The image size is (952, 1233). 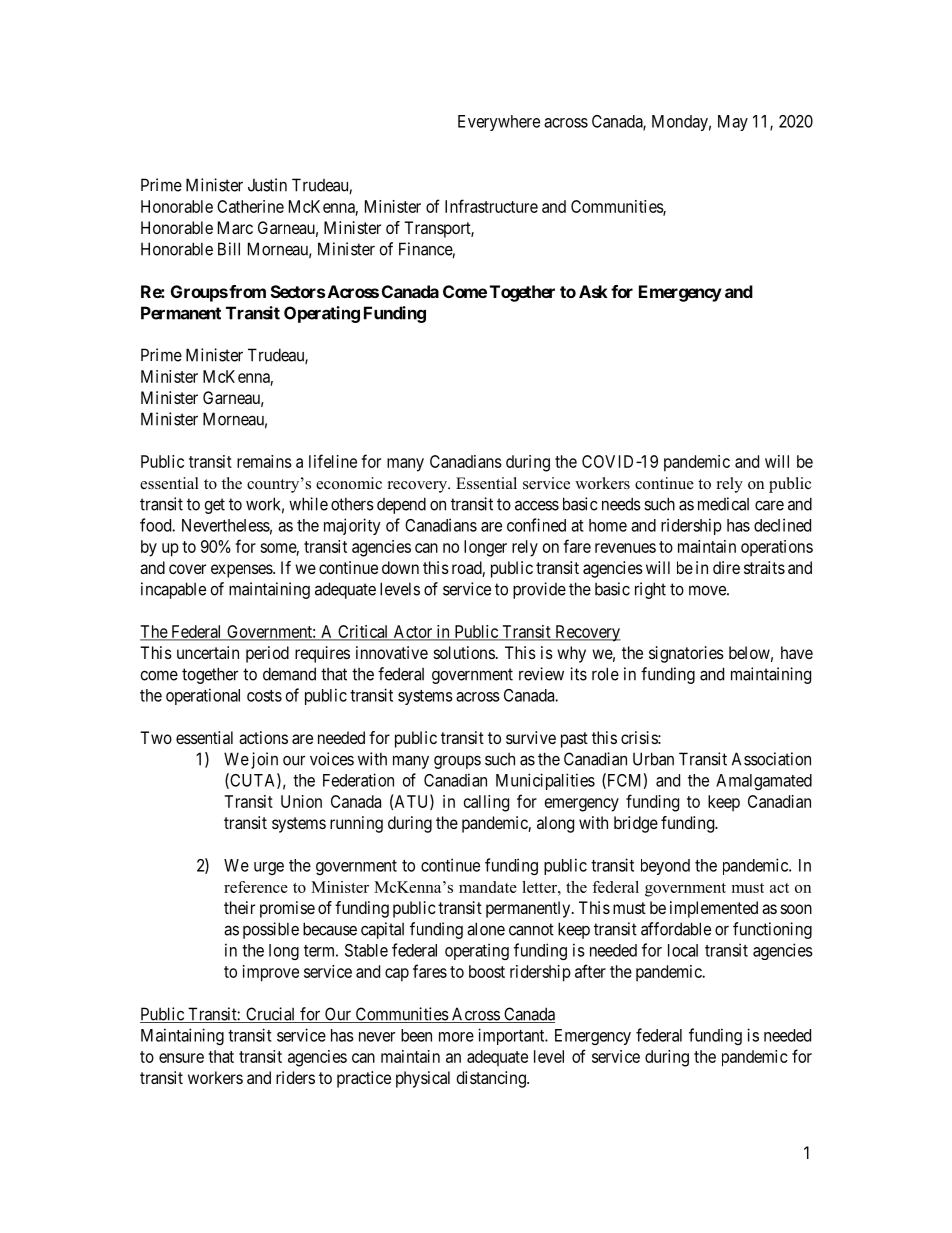 I want to click on Justin, so click(x=267, y=185).
